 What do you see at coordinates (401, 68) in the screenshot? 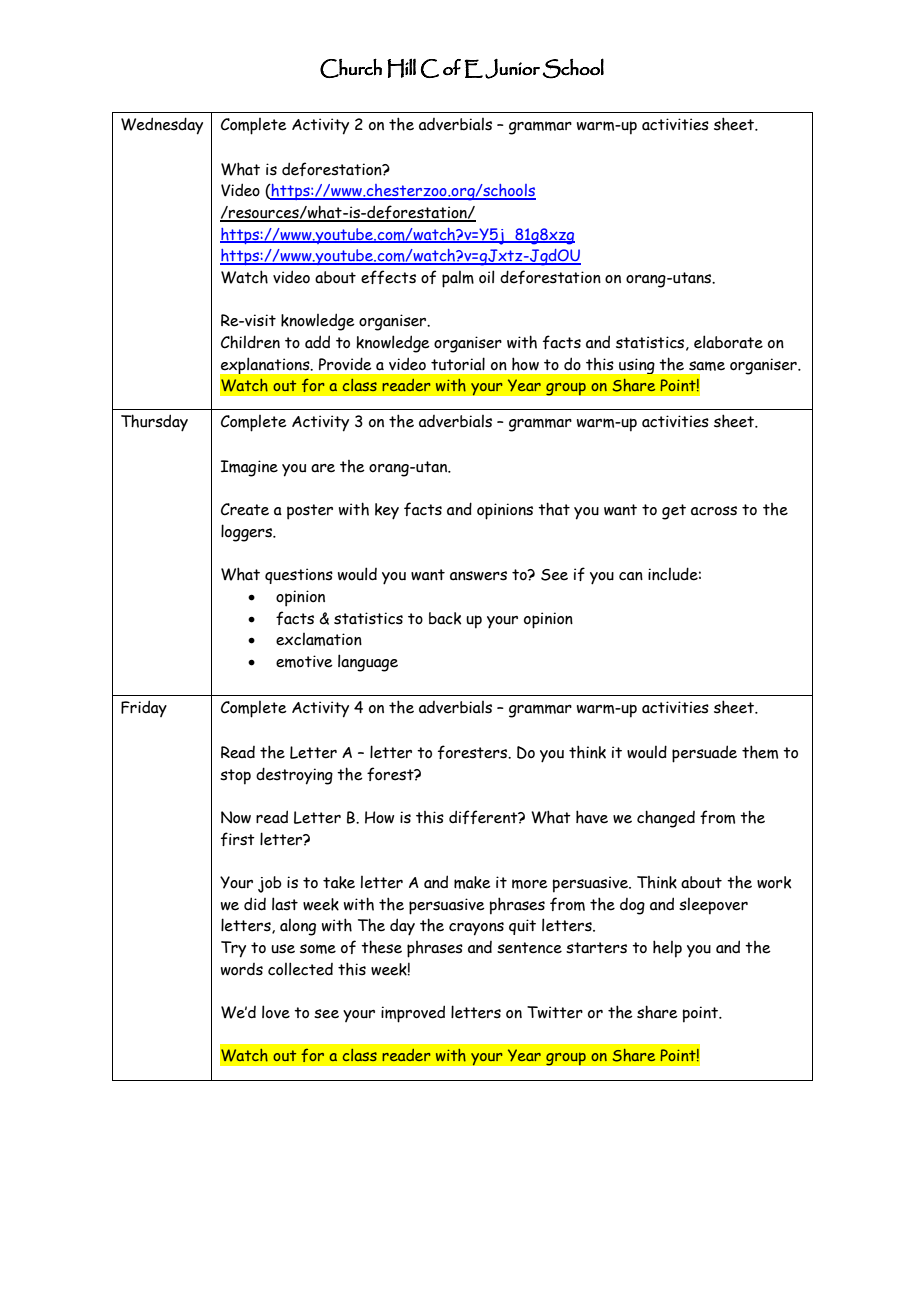
I see `Hill` at bounding box center [401, 68].
